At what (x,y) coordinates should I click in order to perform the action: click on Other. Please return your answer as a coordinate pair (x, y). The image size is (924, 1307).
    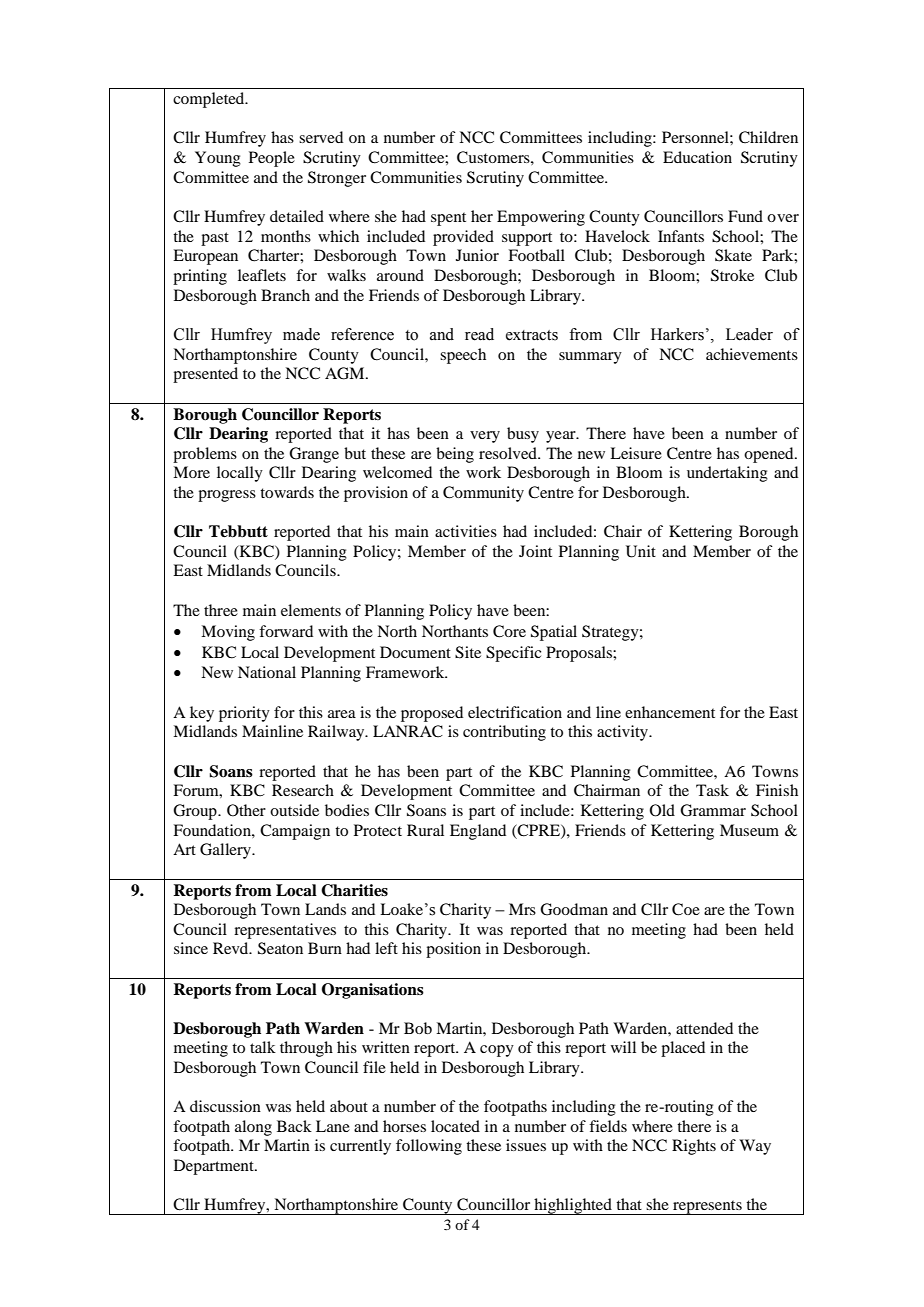
    Looking at the image, I should click on (246, 810).
